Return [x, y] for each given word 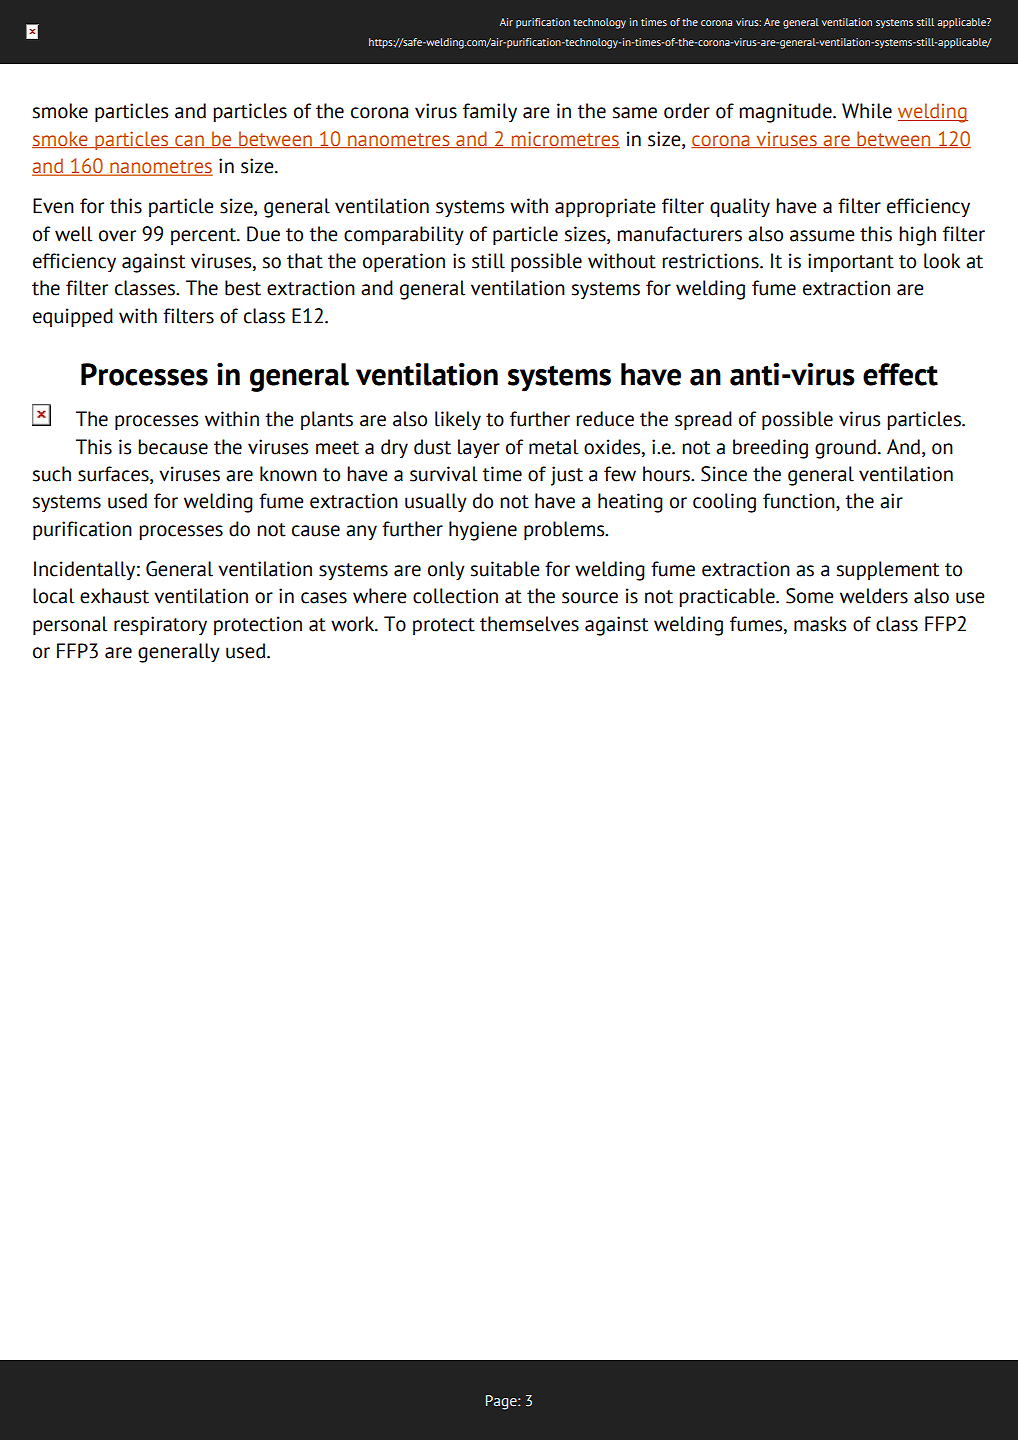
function [800, 502]
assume [822, 236]
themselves [529, 624]
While [867, 111]
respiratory [160, 625]
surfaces [114, 475]
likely [458, 420]
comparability [404, 235]
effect [900, 374]
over [117, 236]
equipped [73, 317]
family [490, 112]
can [189, 141]
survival [443, 474]
